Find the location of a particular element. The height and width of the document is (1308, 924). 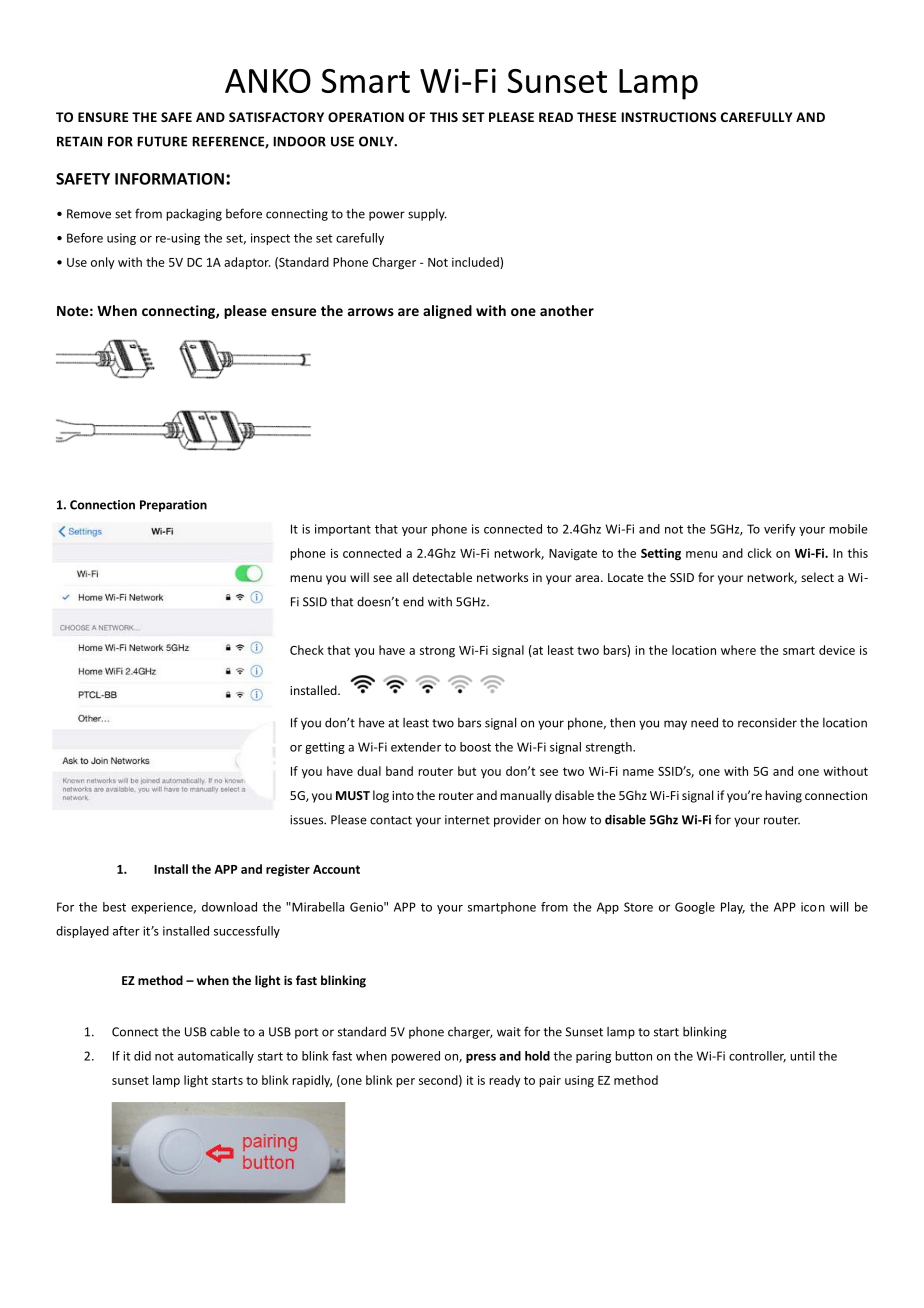

verify is located at coordinates (780, 530).
